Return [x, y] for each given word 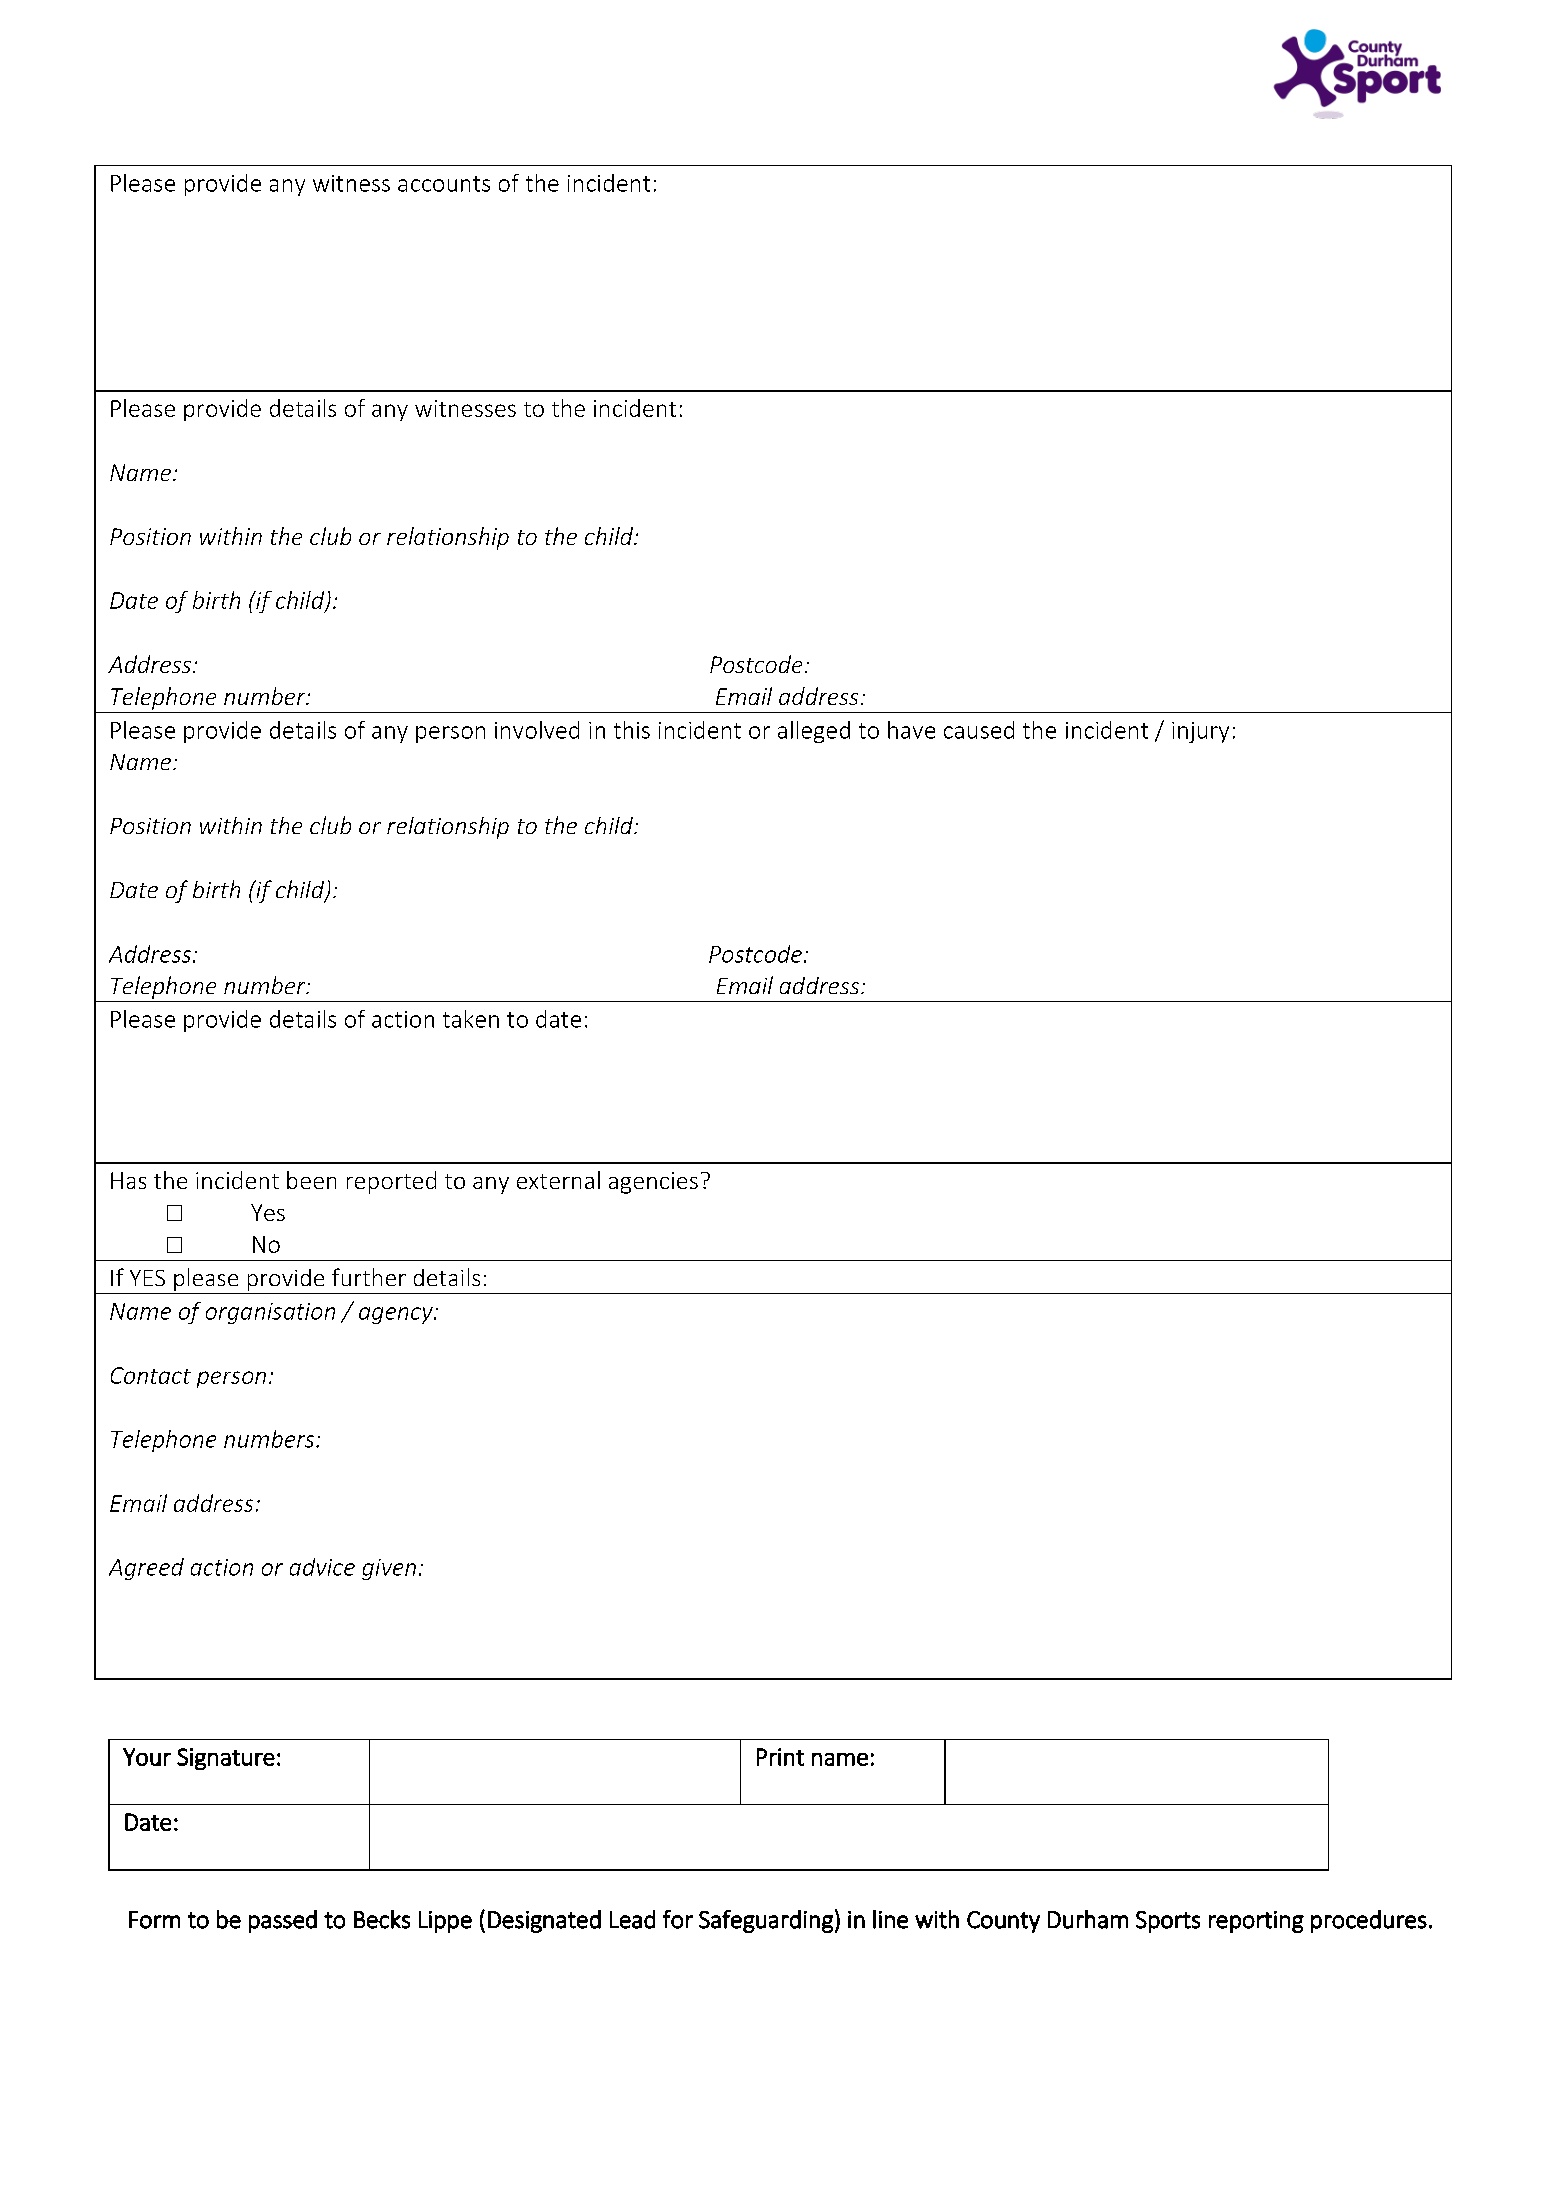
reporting [1256, 1922]
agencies [653, 1183]
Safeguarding [766, 1921]
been [311, 1180]
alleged [814, 732]
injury [1200, 732]
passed [283, 1921]
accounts [444, 184]
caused [979, 730]
